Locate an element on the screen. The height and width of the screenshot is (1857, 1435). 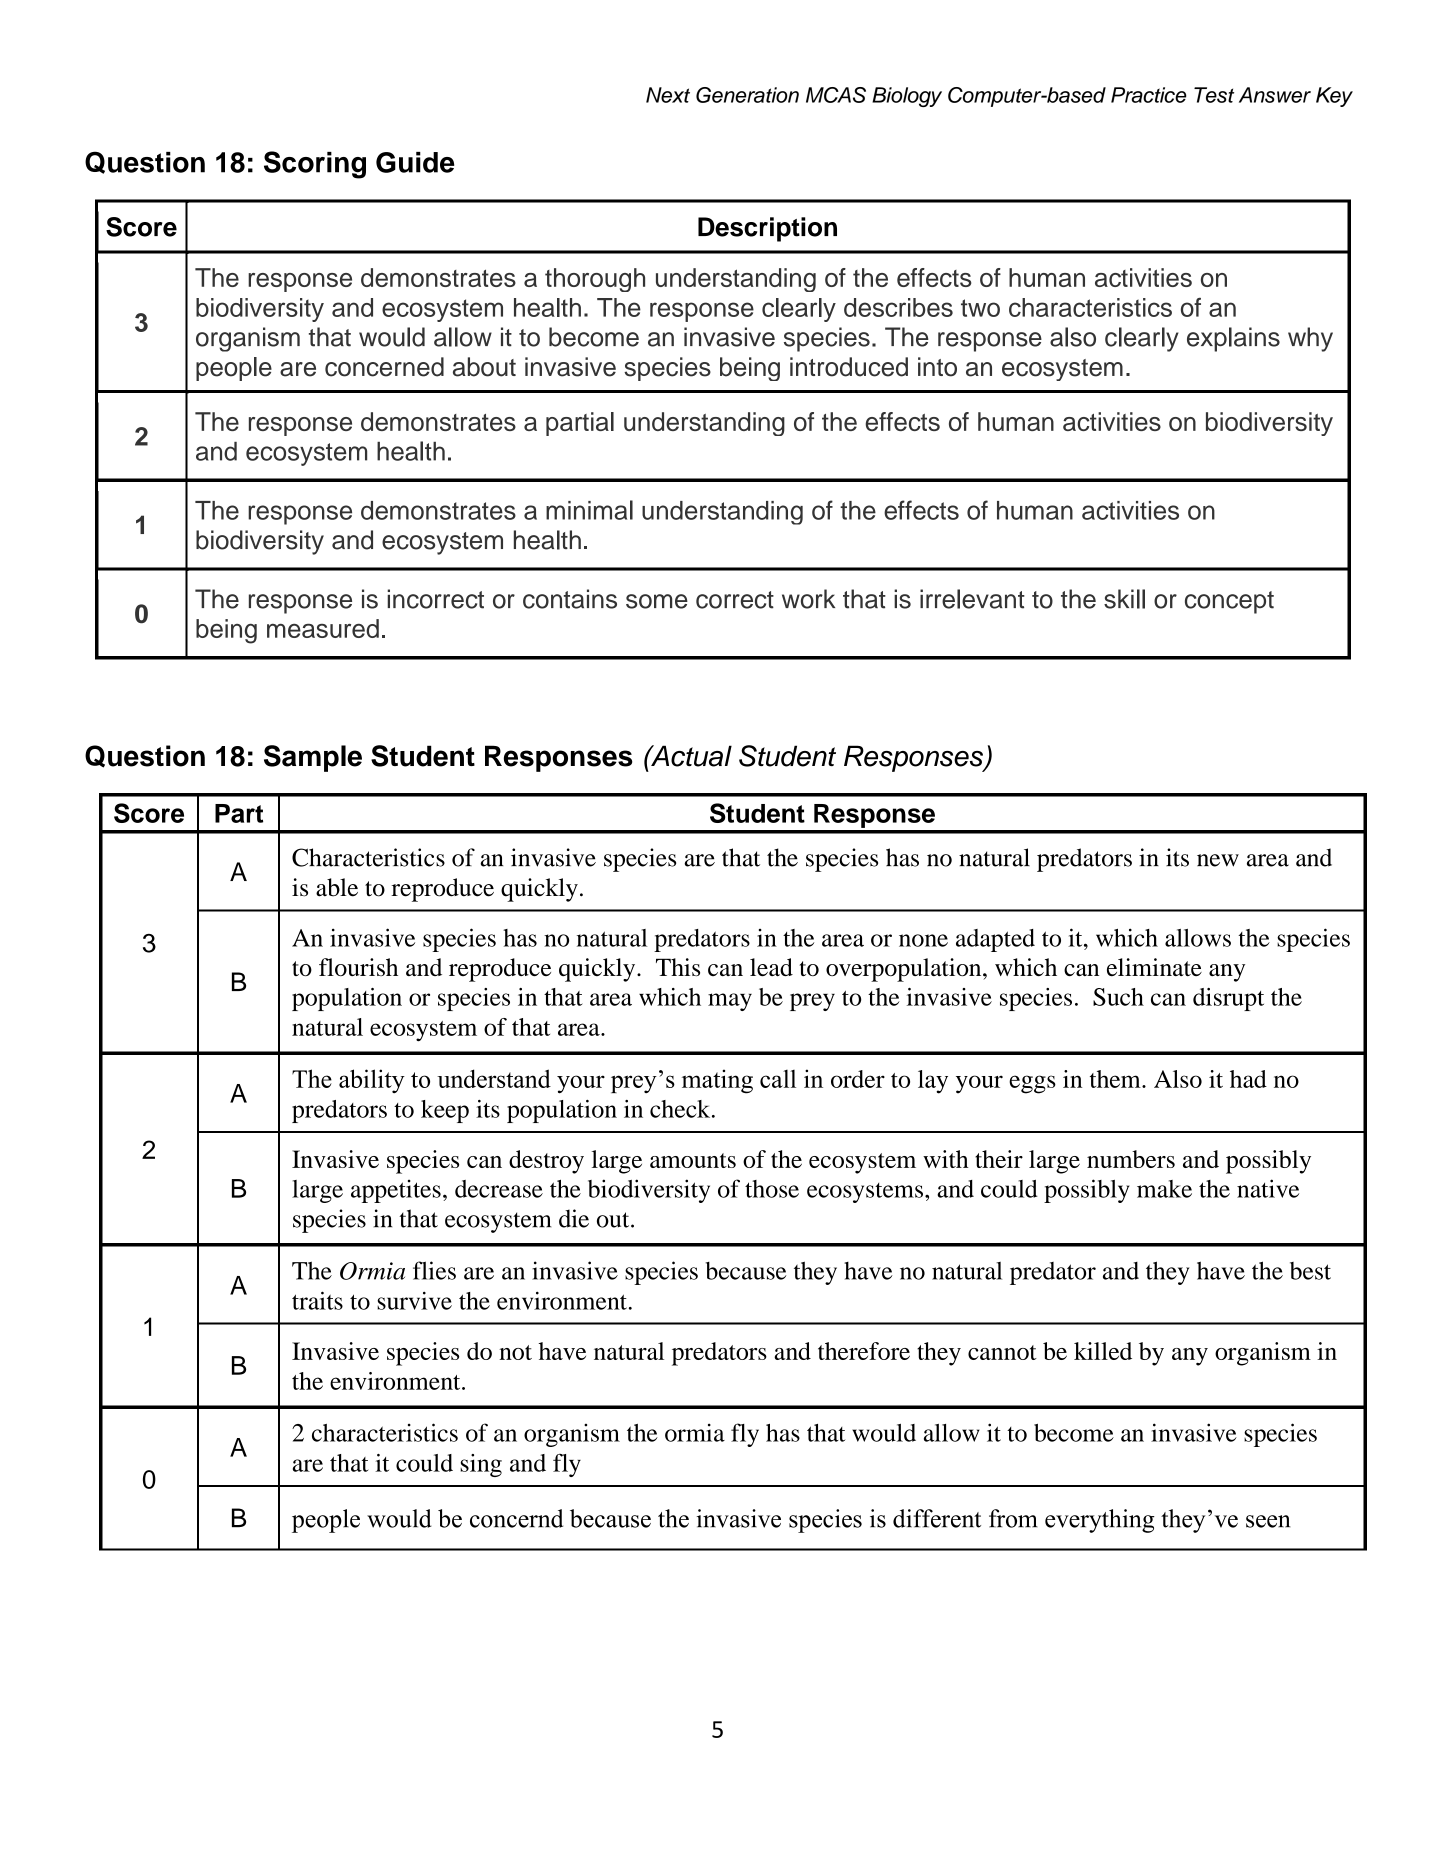
sing is located at coordinates (481, 1465).
